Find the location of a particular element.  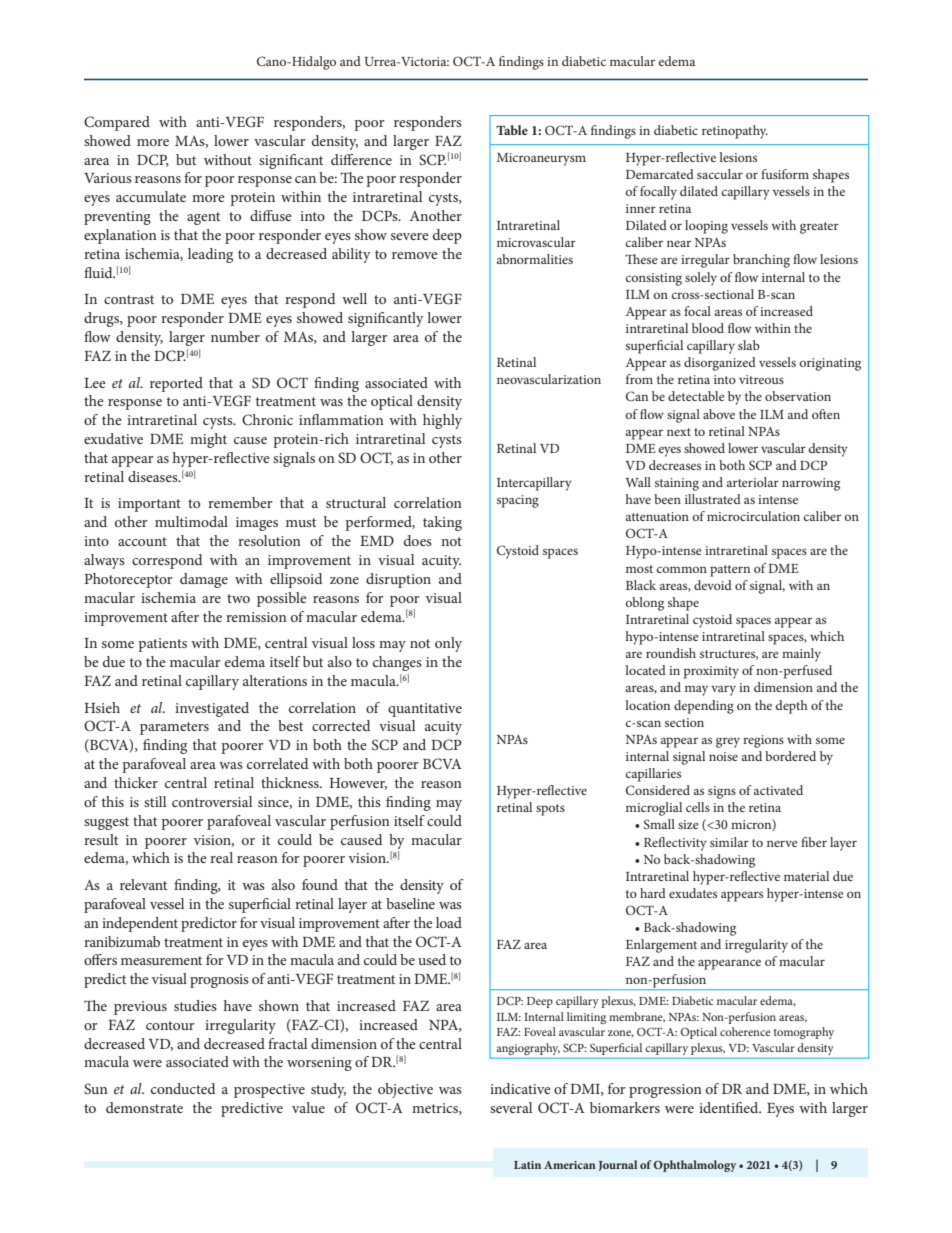

exudates is located at coordinates (693, 893).
